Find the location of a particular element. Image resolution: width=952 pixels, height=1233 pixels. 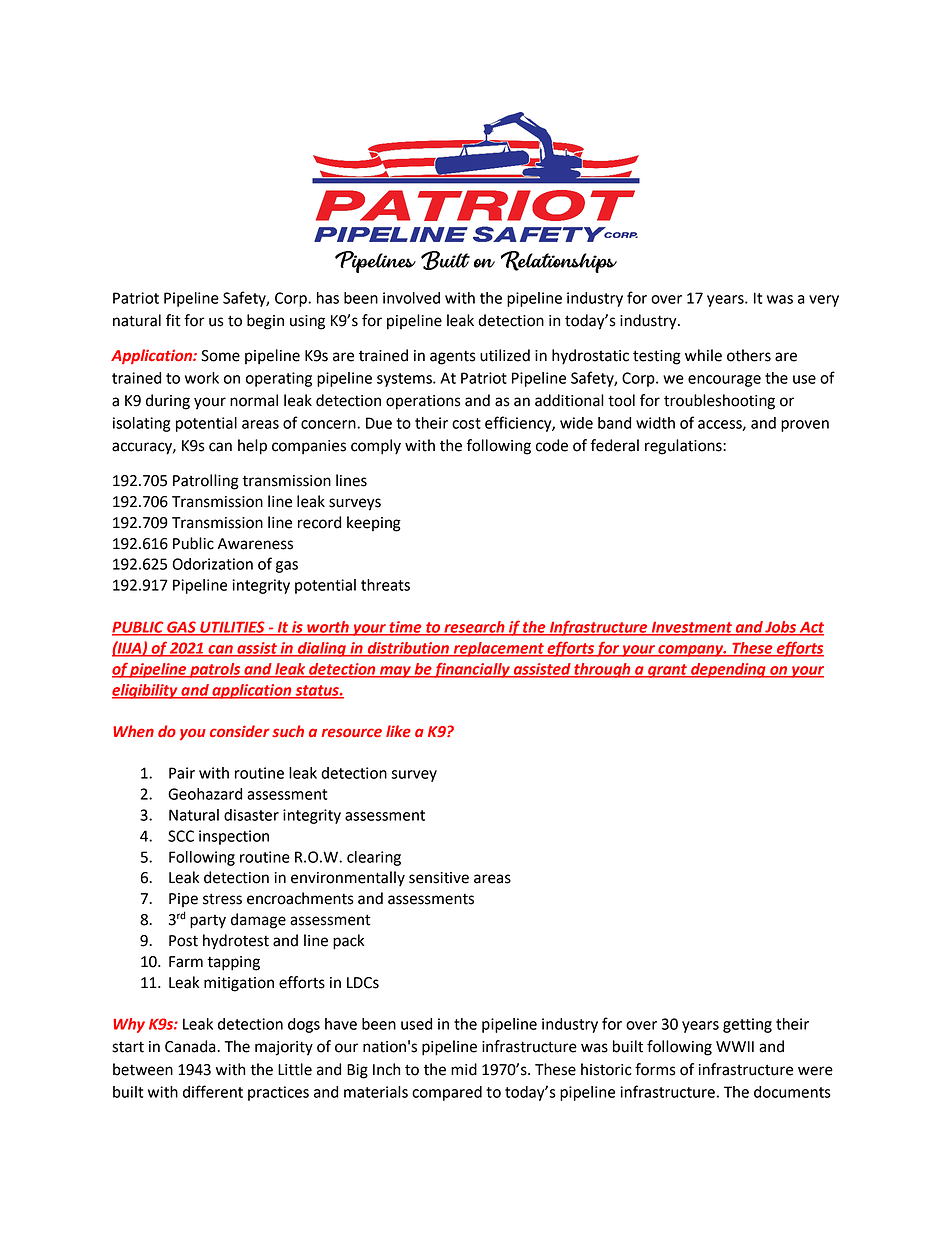

financially is located at coordinates (472, 670).
